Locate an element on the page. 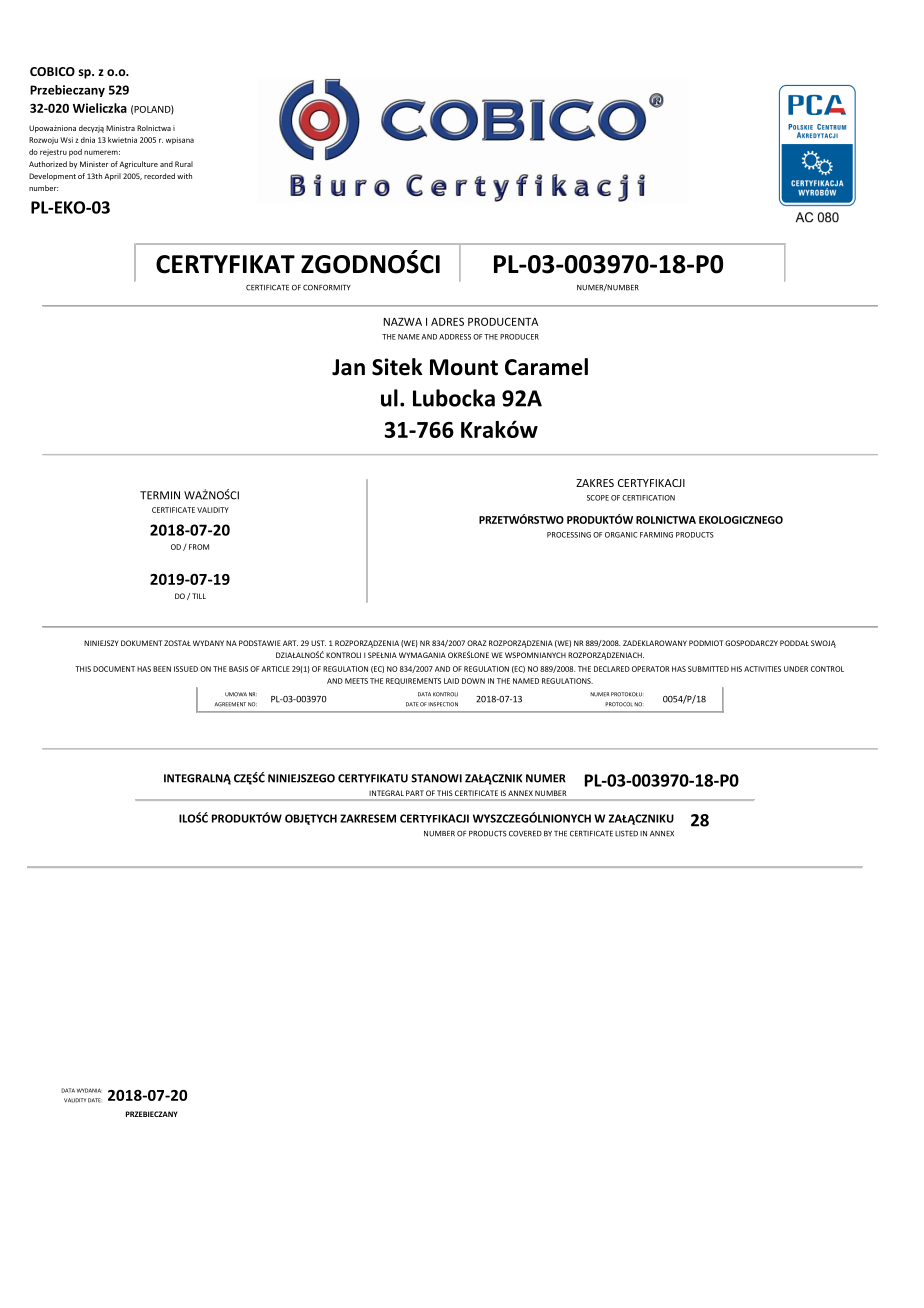 The width and height of the page is (924, 1308). PRODUCER is located at coordinates (519, 337).
